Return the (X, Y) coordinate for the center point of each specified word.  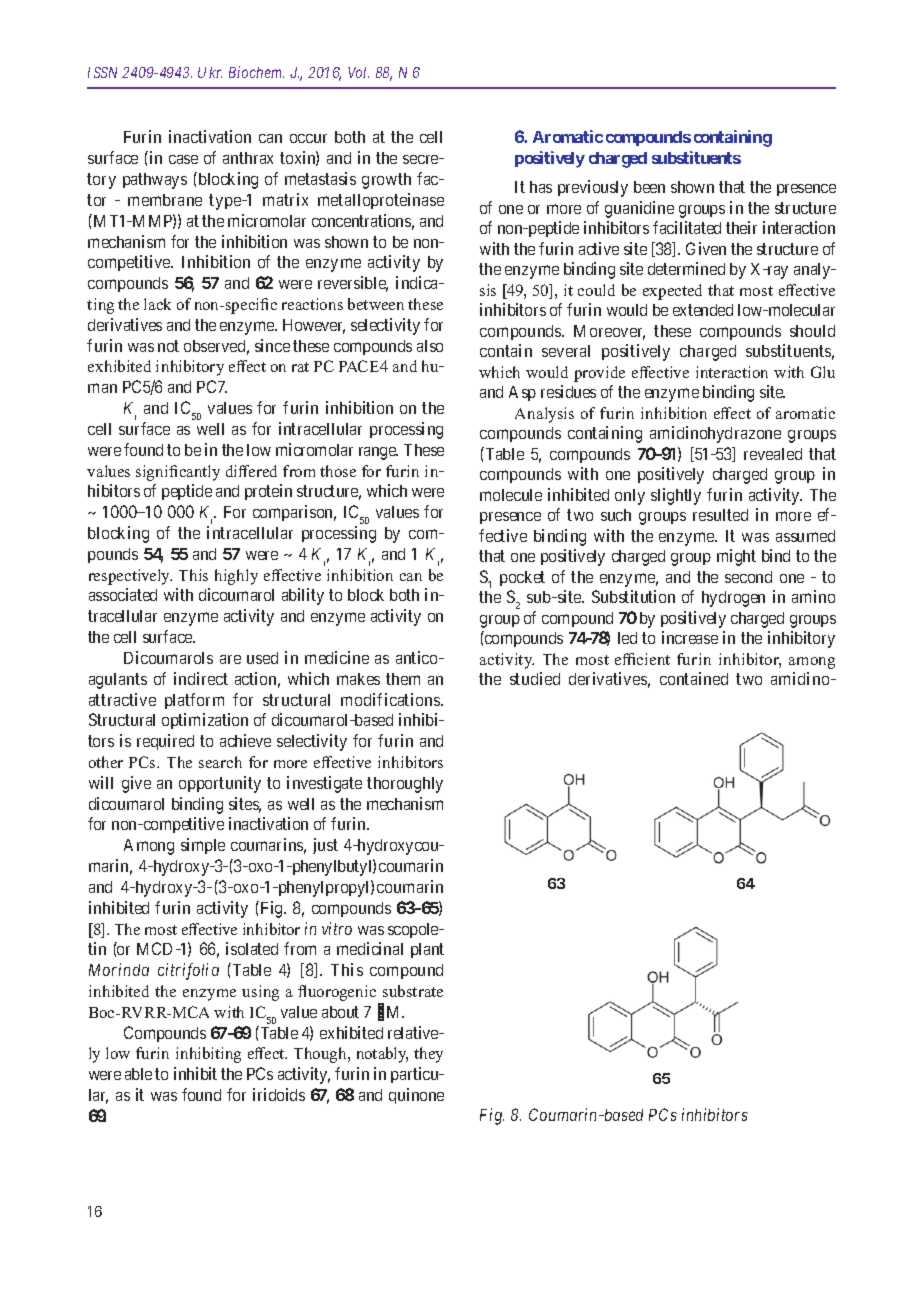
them (403, 679)
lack (157, 304)
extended (703, 310)
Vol (358, 72)
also (430, 346)
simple (203, 846)
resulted (720, 515)
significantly (178, 473)
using (260, 993)
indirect (201, 678)
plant (427, 950)
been (649, 187)
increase (690, 637)
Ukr (210, 72)
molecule (511, 495)
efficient (642, 659)
